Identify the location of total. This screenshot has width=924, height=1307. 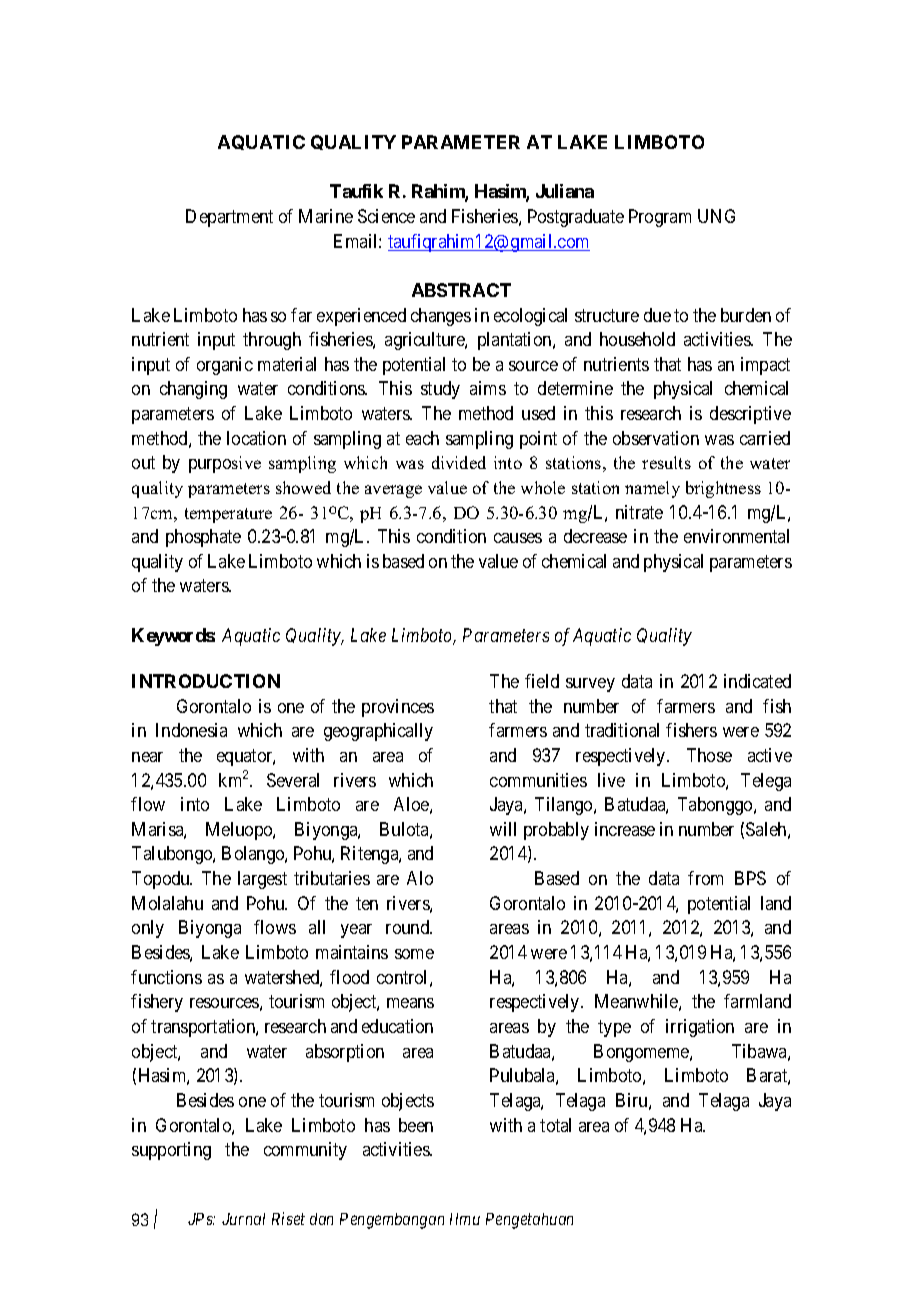
(555, 1125).
